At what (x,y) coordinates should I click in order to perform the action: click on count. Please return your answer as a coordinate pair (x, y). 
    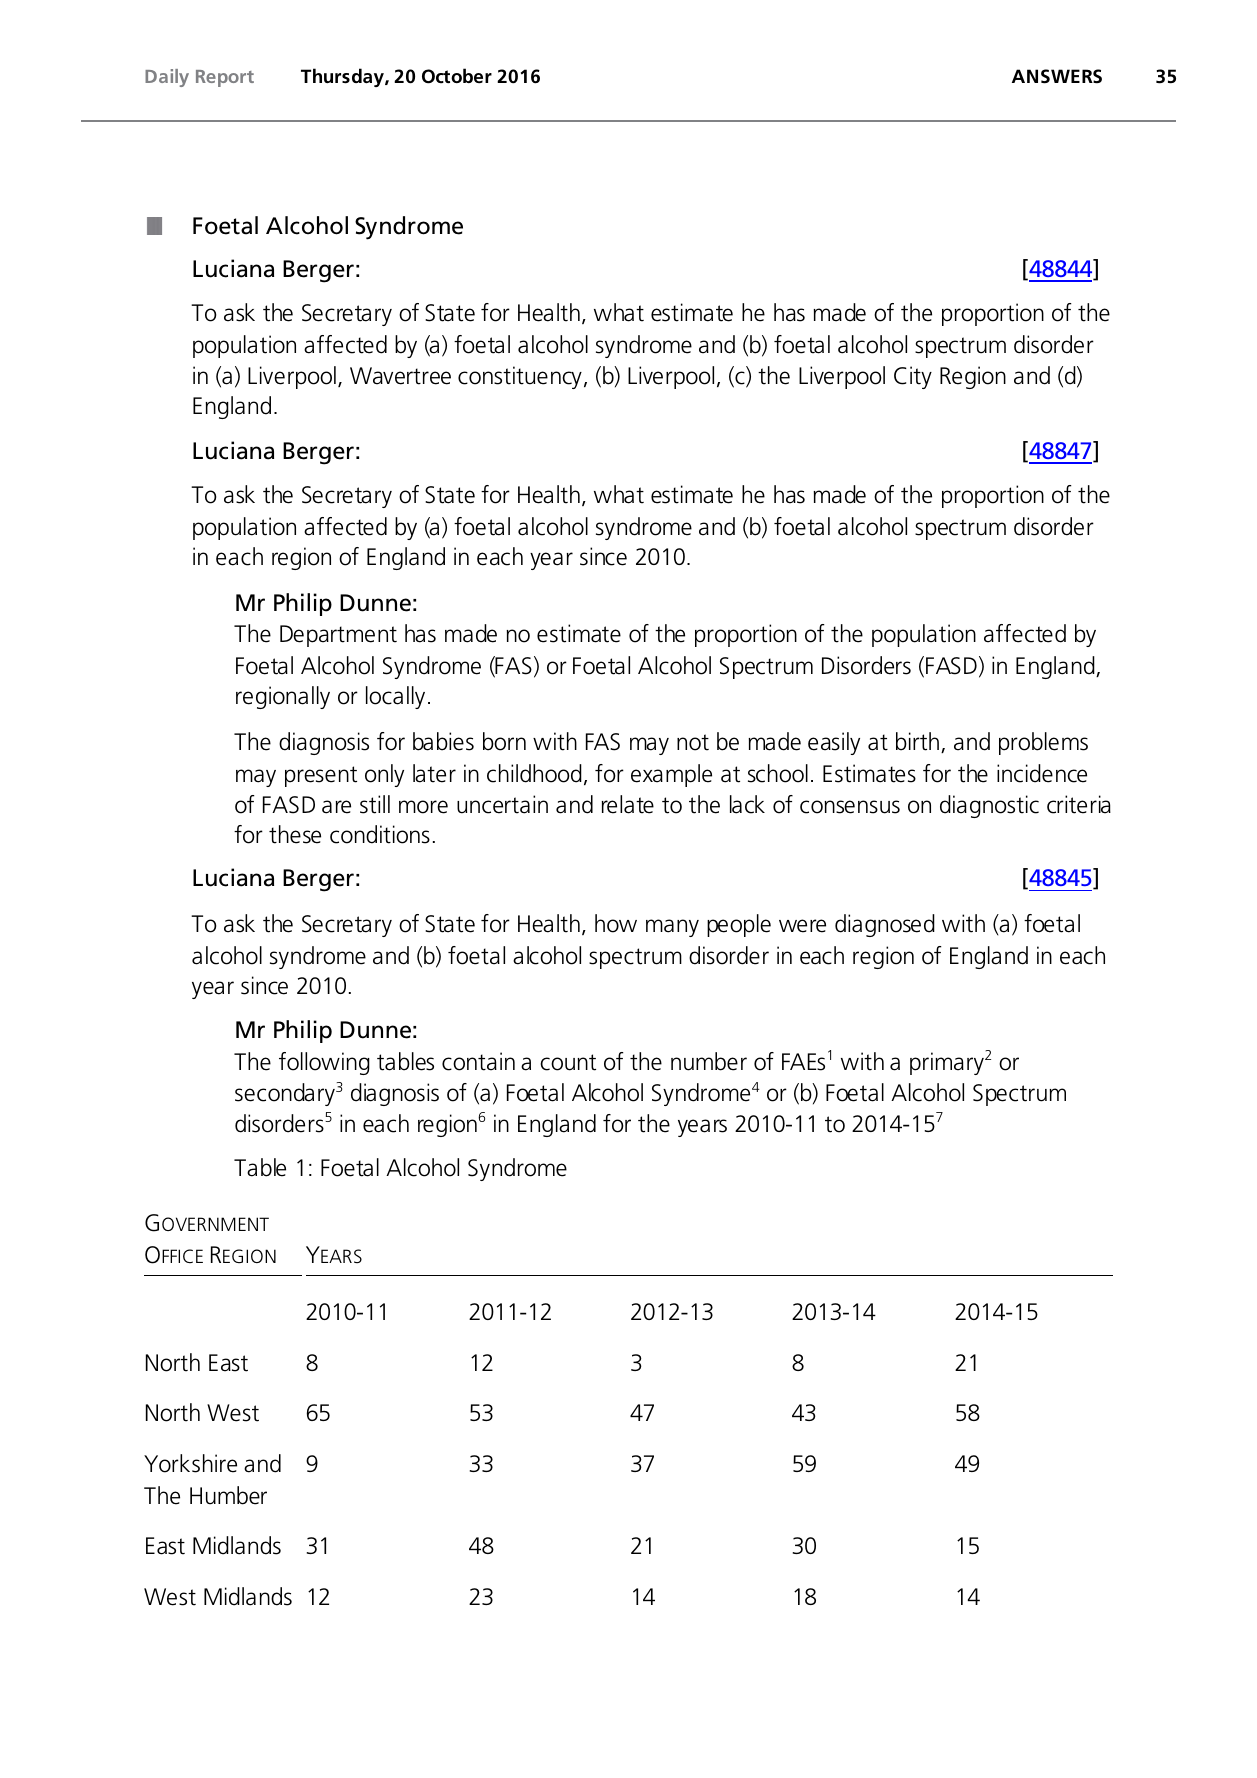
    Looking at the image, I should click on (568, 1062).
